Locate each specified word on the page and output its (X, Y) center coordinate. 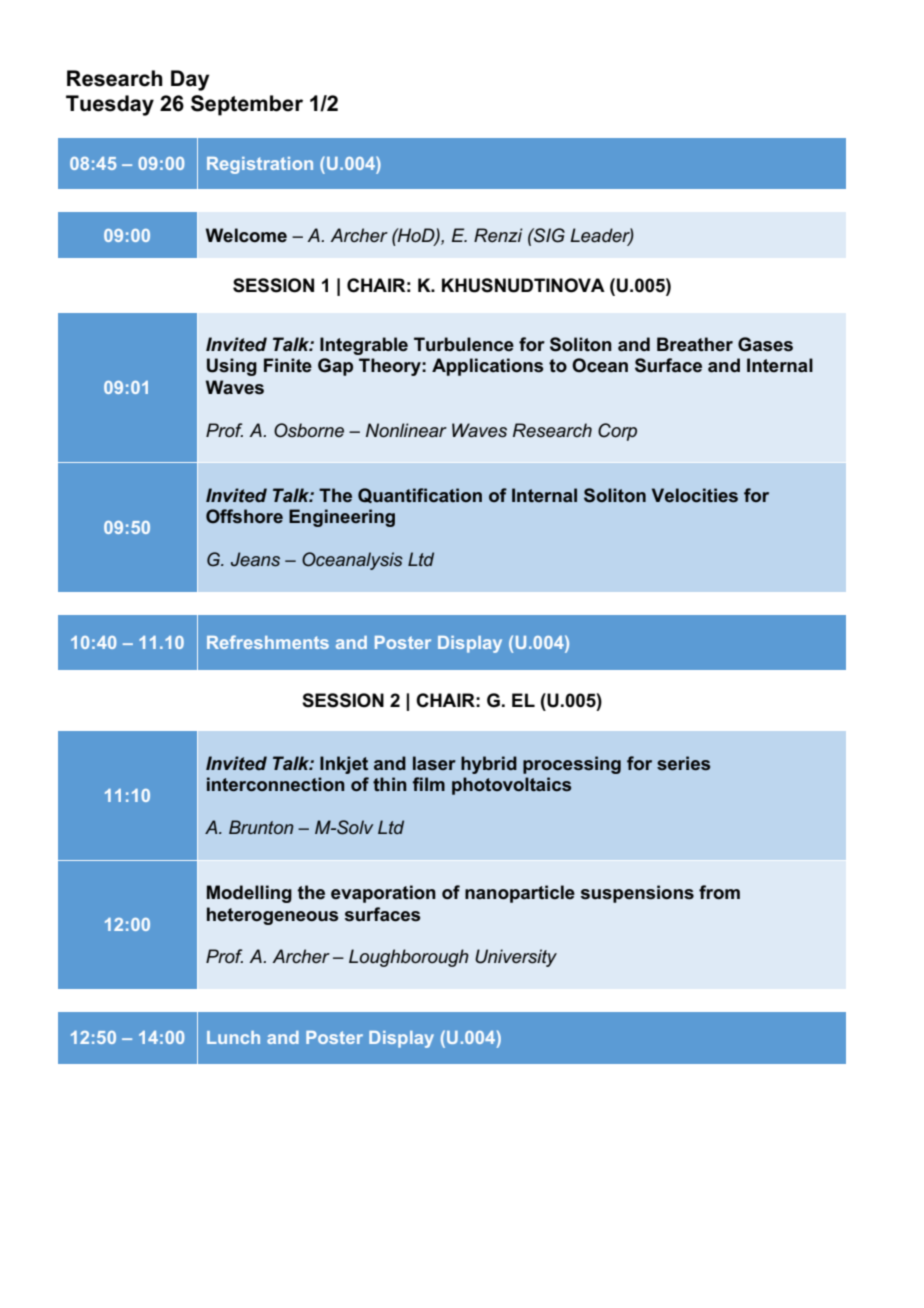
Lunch (233, 1037)
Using (232, 367)
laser (434, 763)
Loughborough (409, 958)
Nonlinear (406, 430)
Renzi (498, 235)
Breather (695, 344)
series (683, 763)
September (247, 105)
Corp (617, 432)
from (719, 892)
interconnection (276, 784)
